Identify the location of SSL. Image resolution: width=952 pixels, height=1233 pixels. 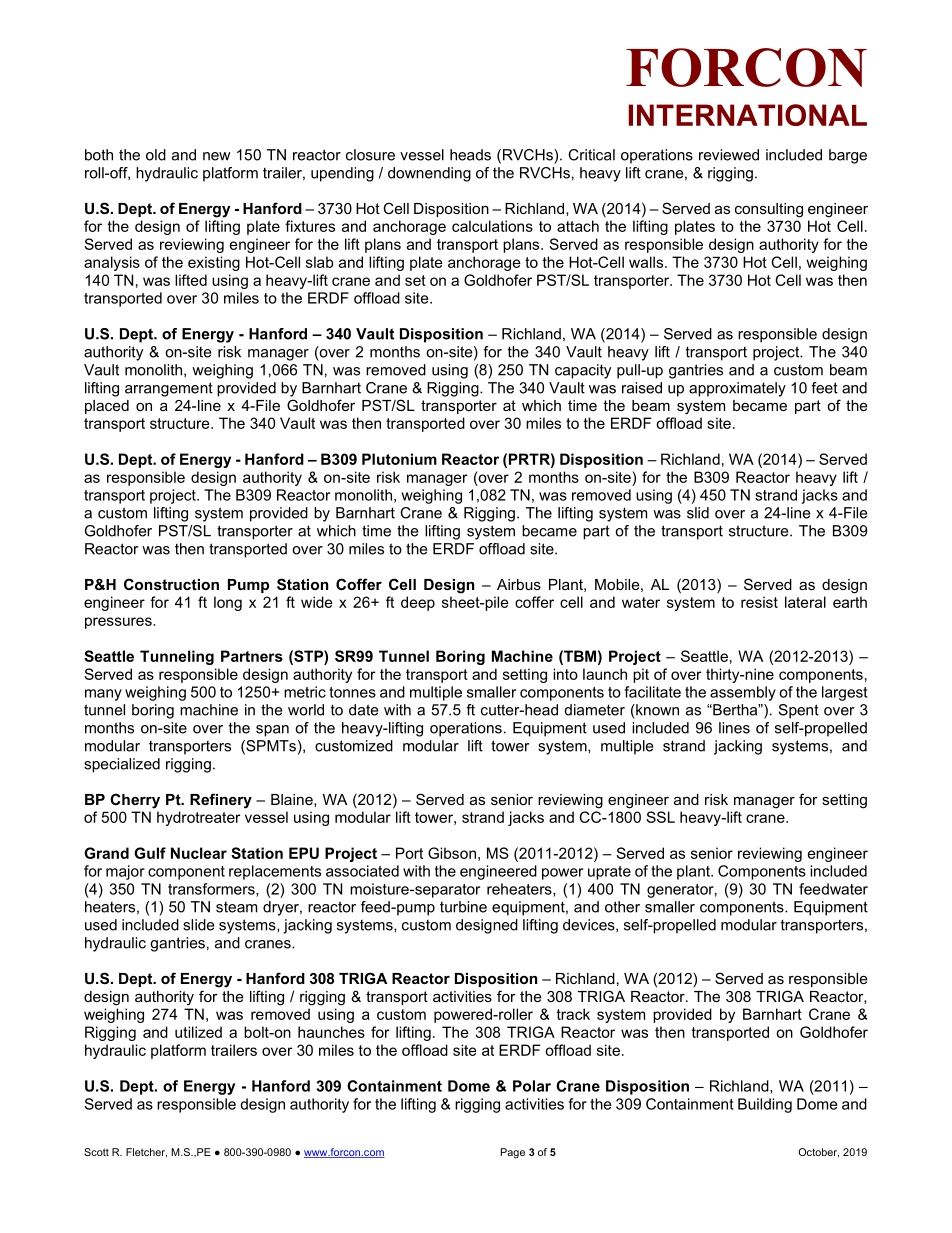
(660, 817).
